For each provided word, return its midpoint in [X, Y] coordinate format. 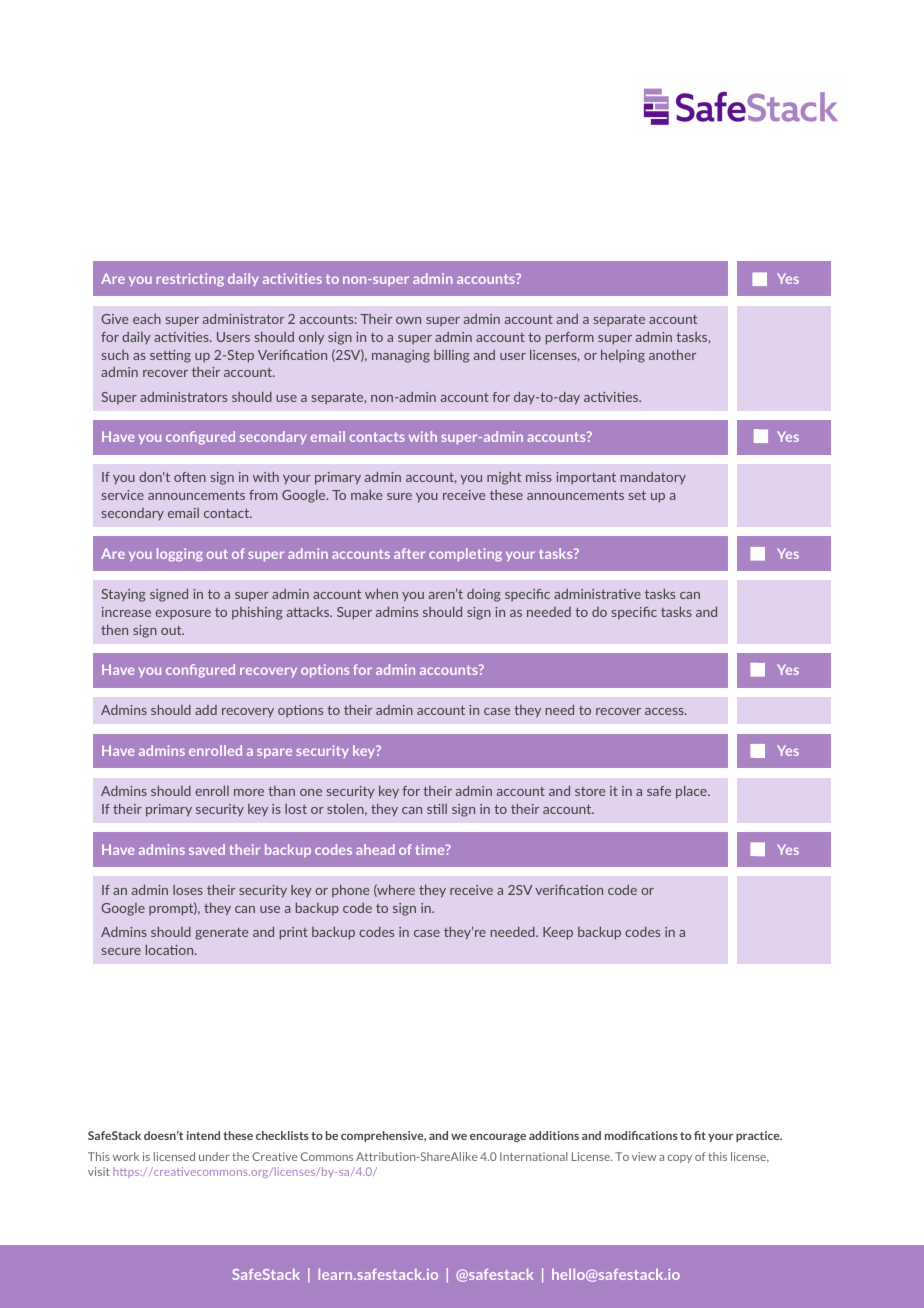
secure [121, 951]
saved [207, 849]
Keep [558, 933]
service [123, 495]
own [408, 320]
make [366, 494]
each [147, 319]
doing [484, 595]
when [381, 593]
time [431, 849]
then [114, 629]
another [672, 354]
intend [203, 1135]
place [692, 792]
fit [700, 1135]
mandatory [653, 478]
